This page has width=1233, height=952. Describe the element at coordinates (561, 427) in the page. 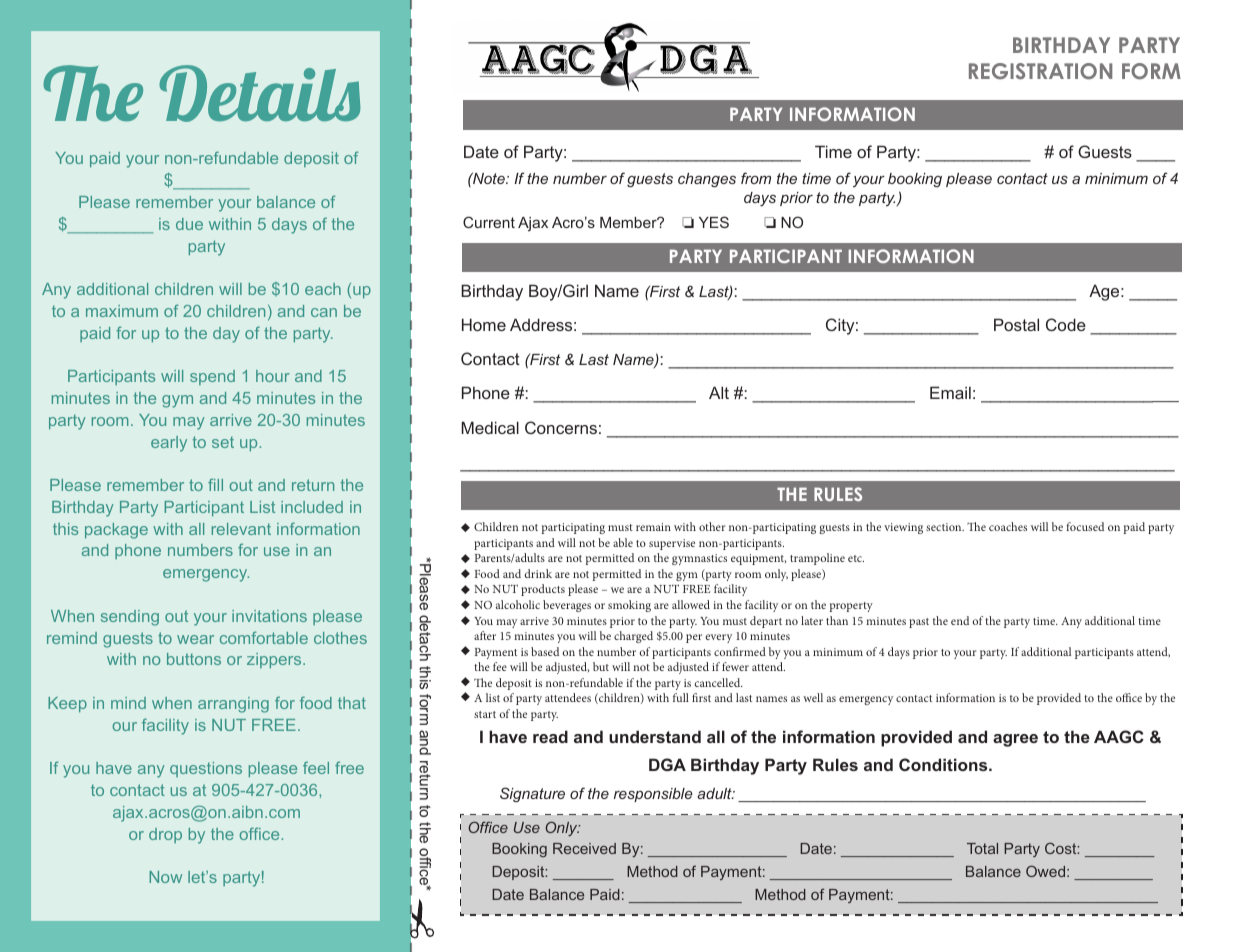

I see `Concerns` at that location.
